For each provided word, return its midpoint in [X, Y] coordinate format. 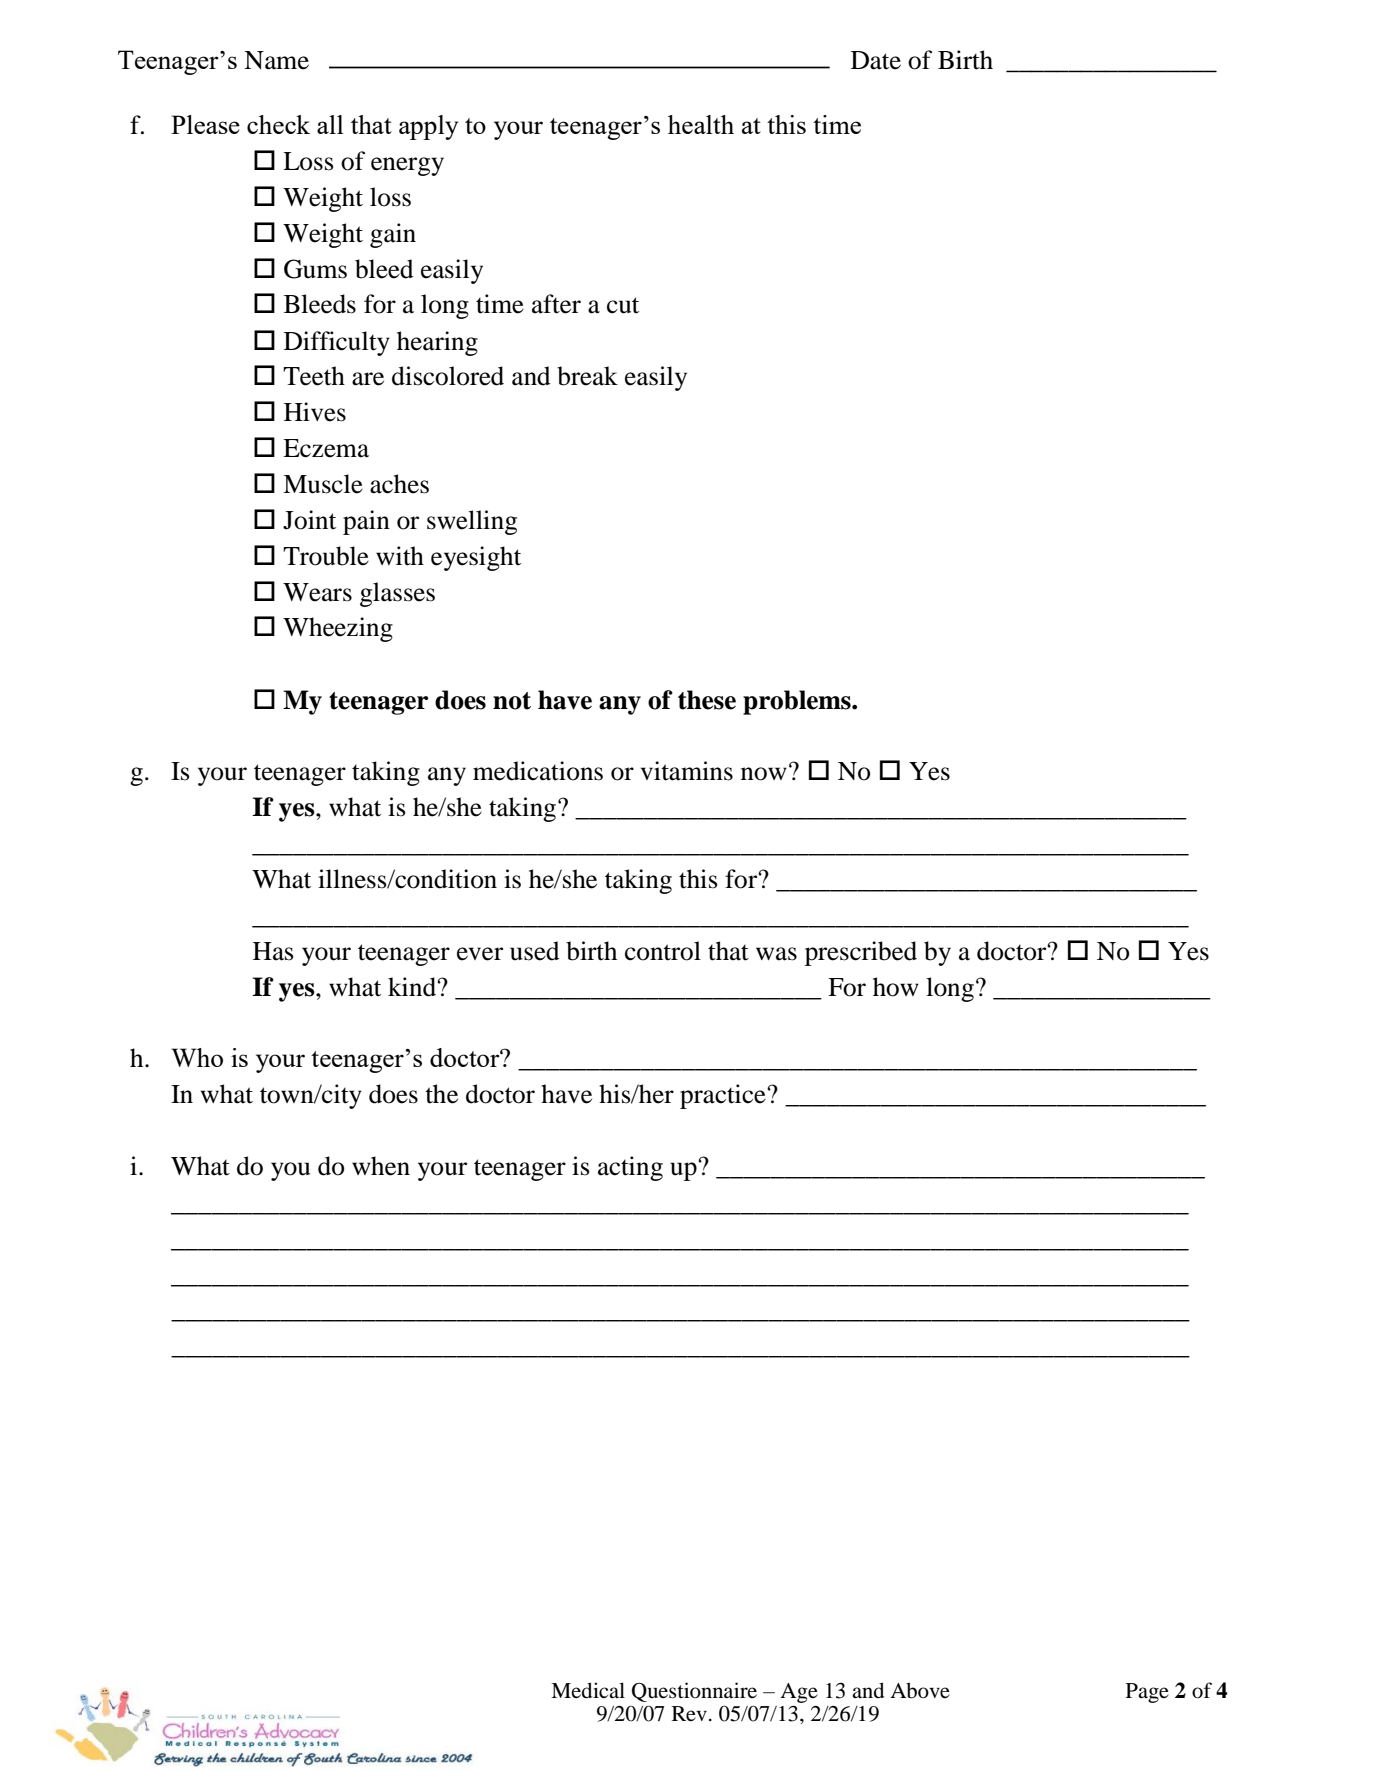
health [701, 124]
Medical [588, 1690]
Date [876, 60]
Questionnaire [694, 1692]
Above [920, 1690]
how [896, 987]
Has [273, 951]
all [330, 124]
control [663, 951]
